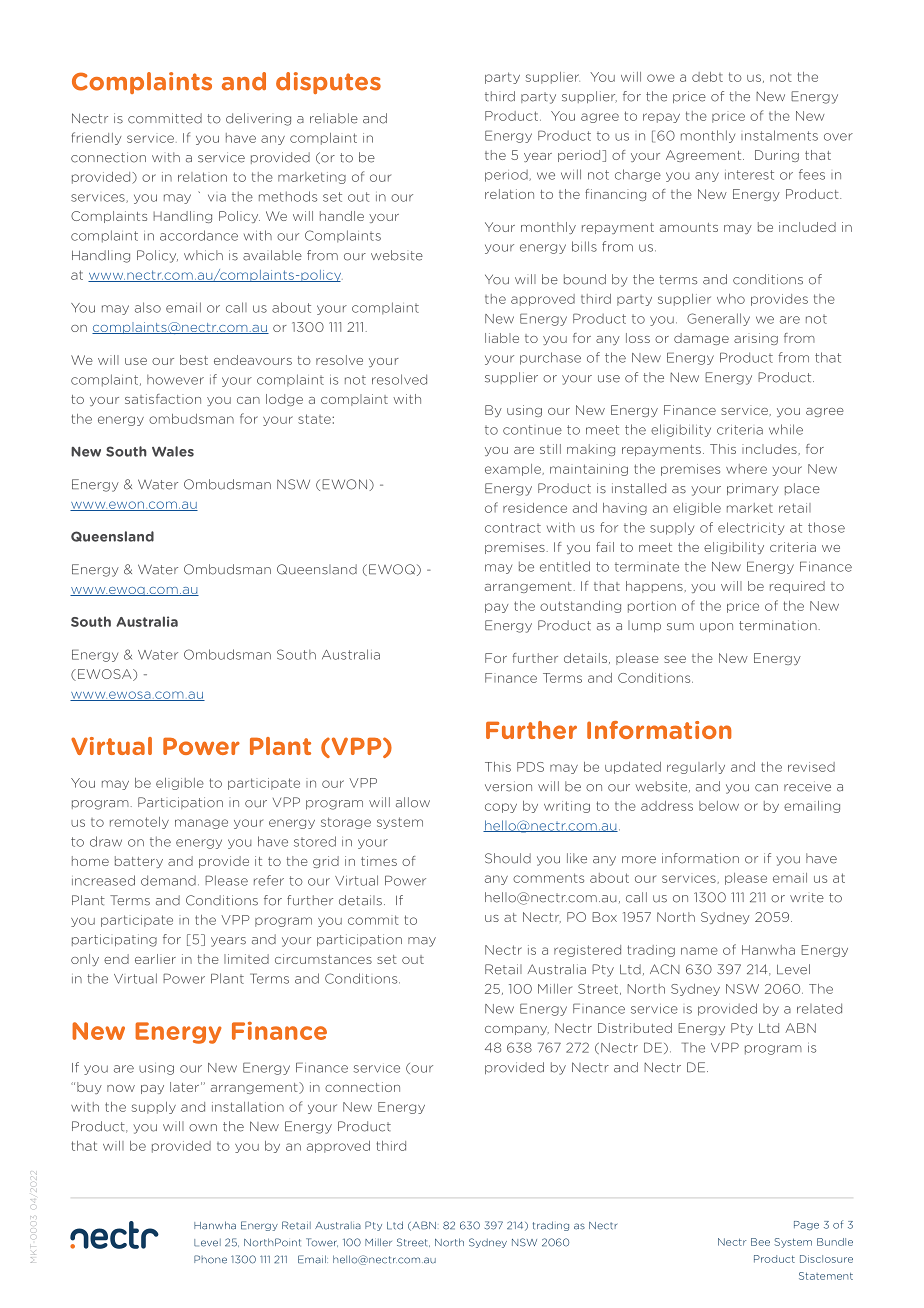 This document has width=924, height=1308. I want to click on outstanding, so click(580, 607).
